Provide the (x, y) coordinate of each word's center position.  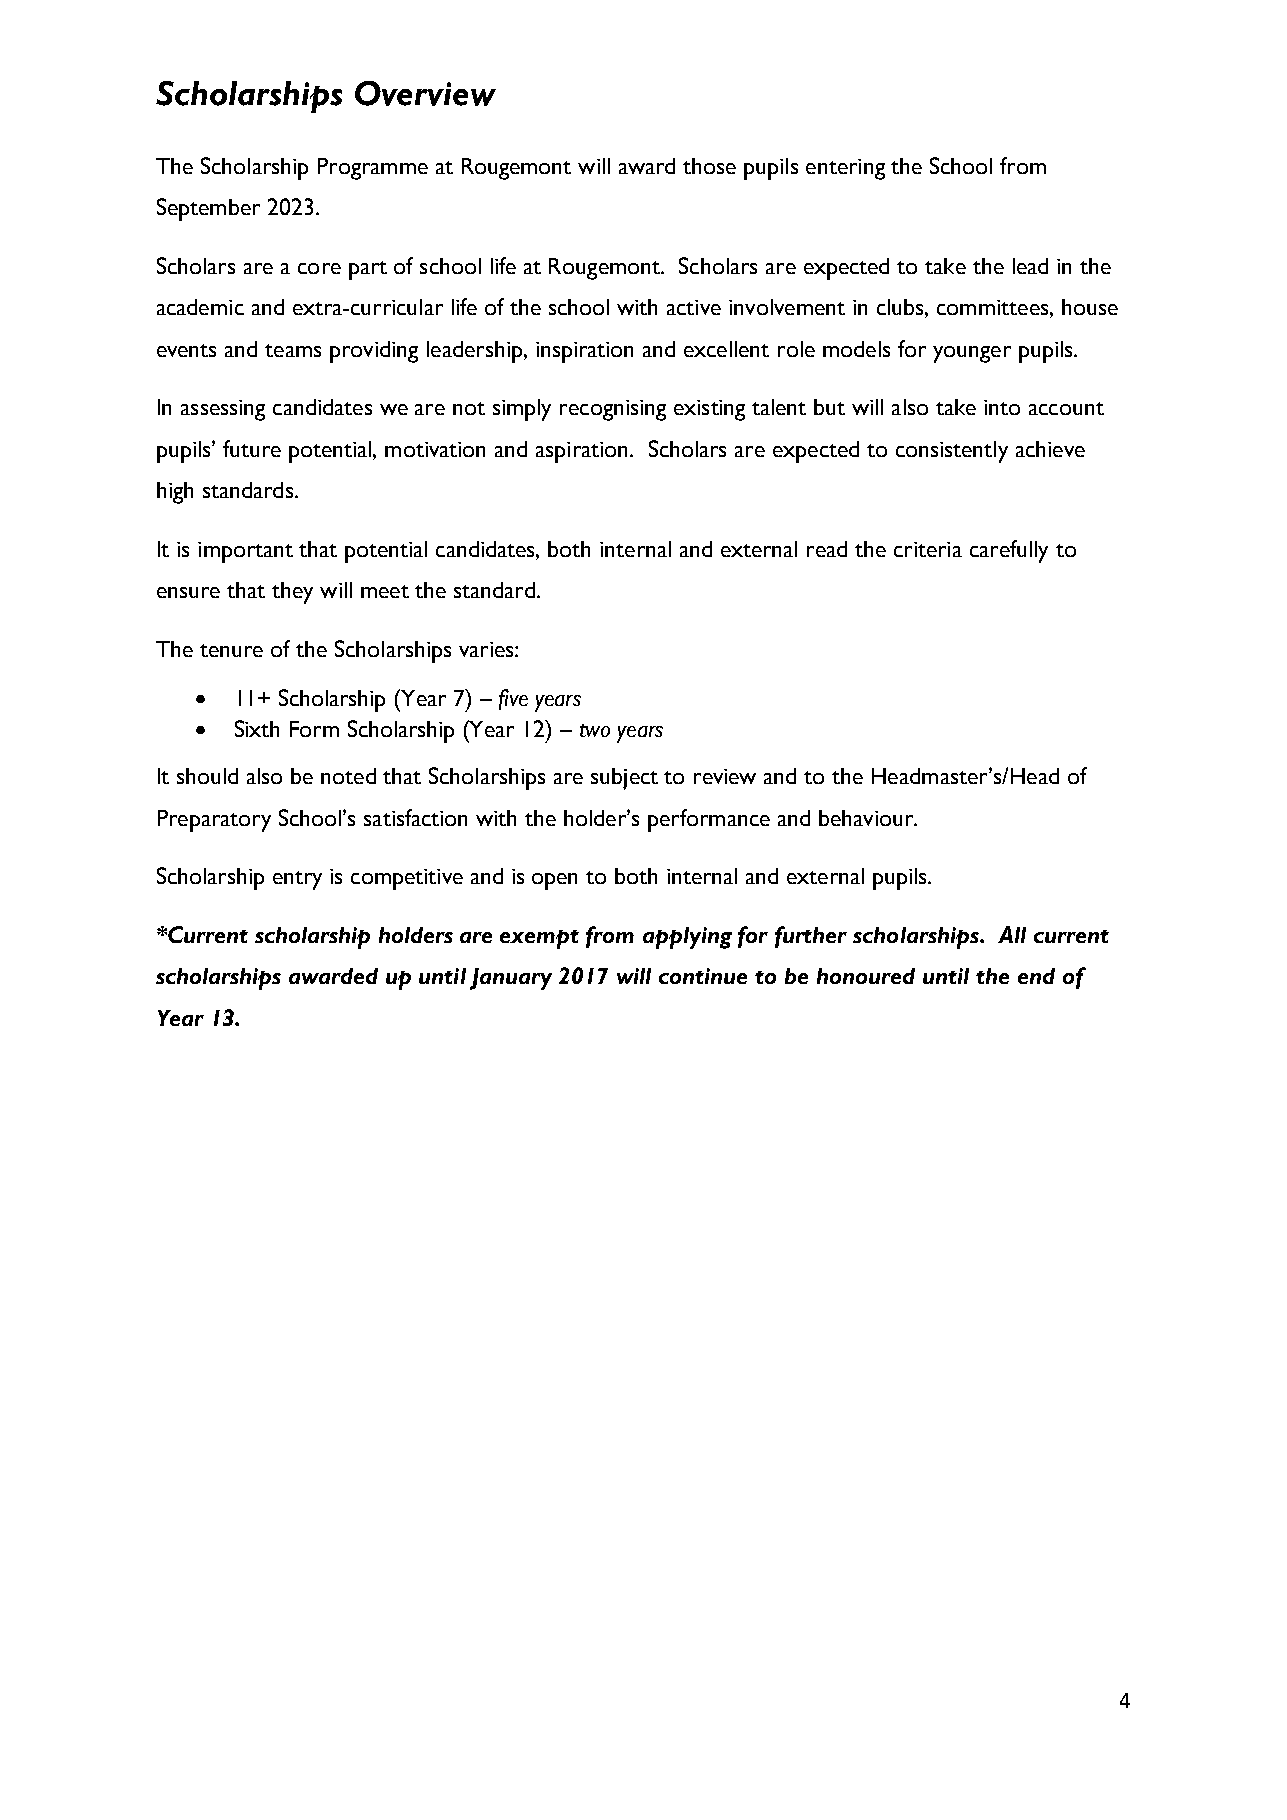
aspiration (581, 452)
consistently (952, 452)
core (319, 268)
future (252, 448)
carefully (1009, 551)
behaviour (867, 818)
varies (487, 649)
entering (845, 169)
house (1090, 307)
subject (624, 779)
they (292, 593)
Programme (373, 169)
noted (348, 776)
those (709, 166)
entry (297, 880)
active (694, 307)
